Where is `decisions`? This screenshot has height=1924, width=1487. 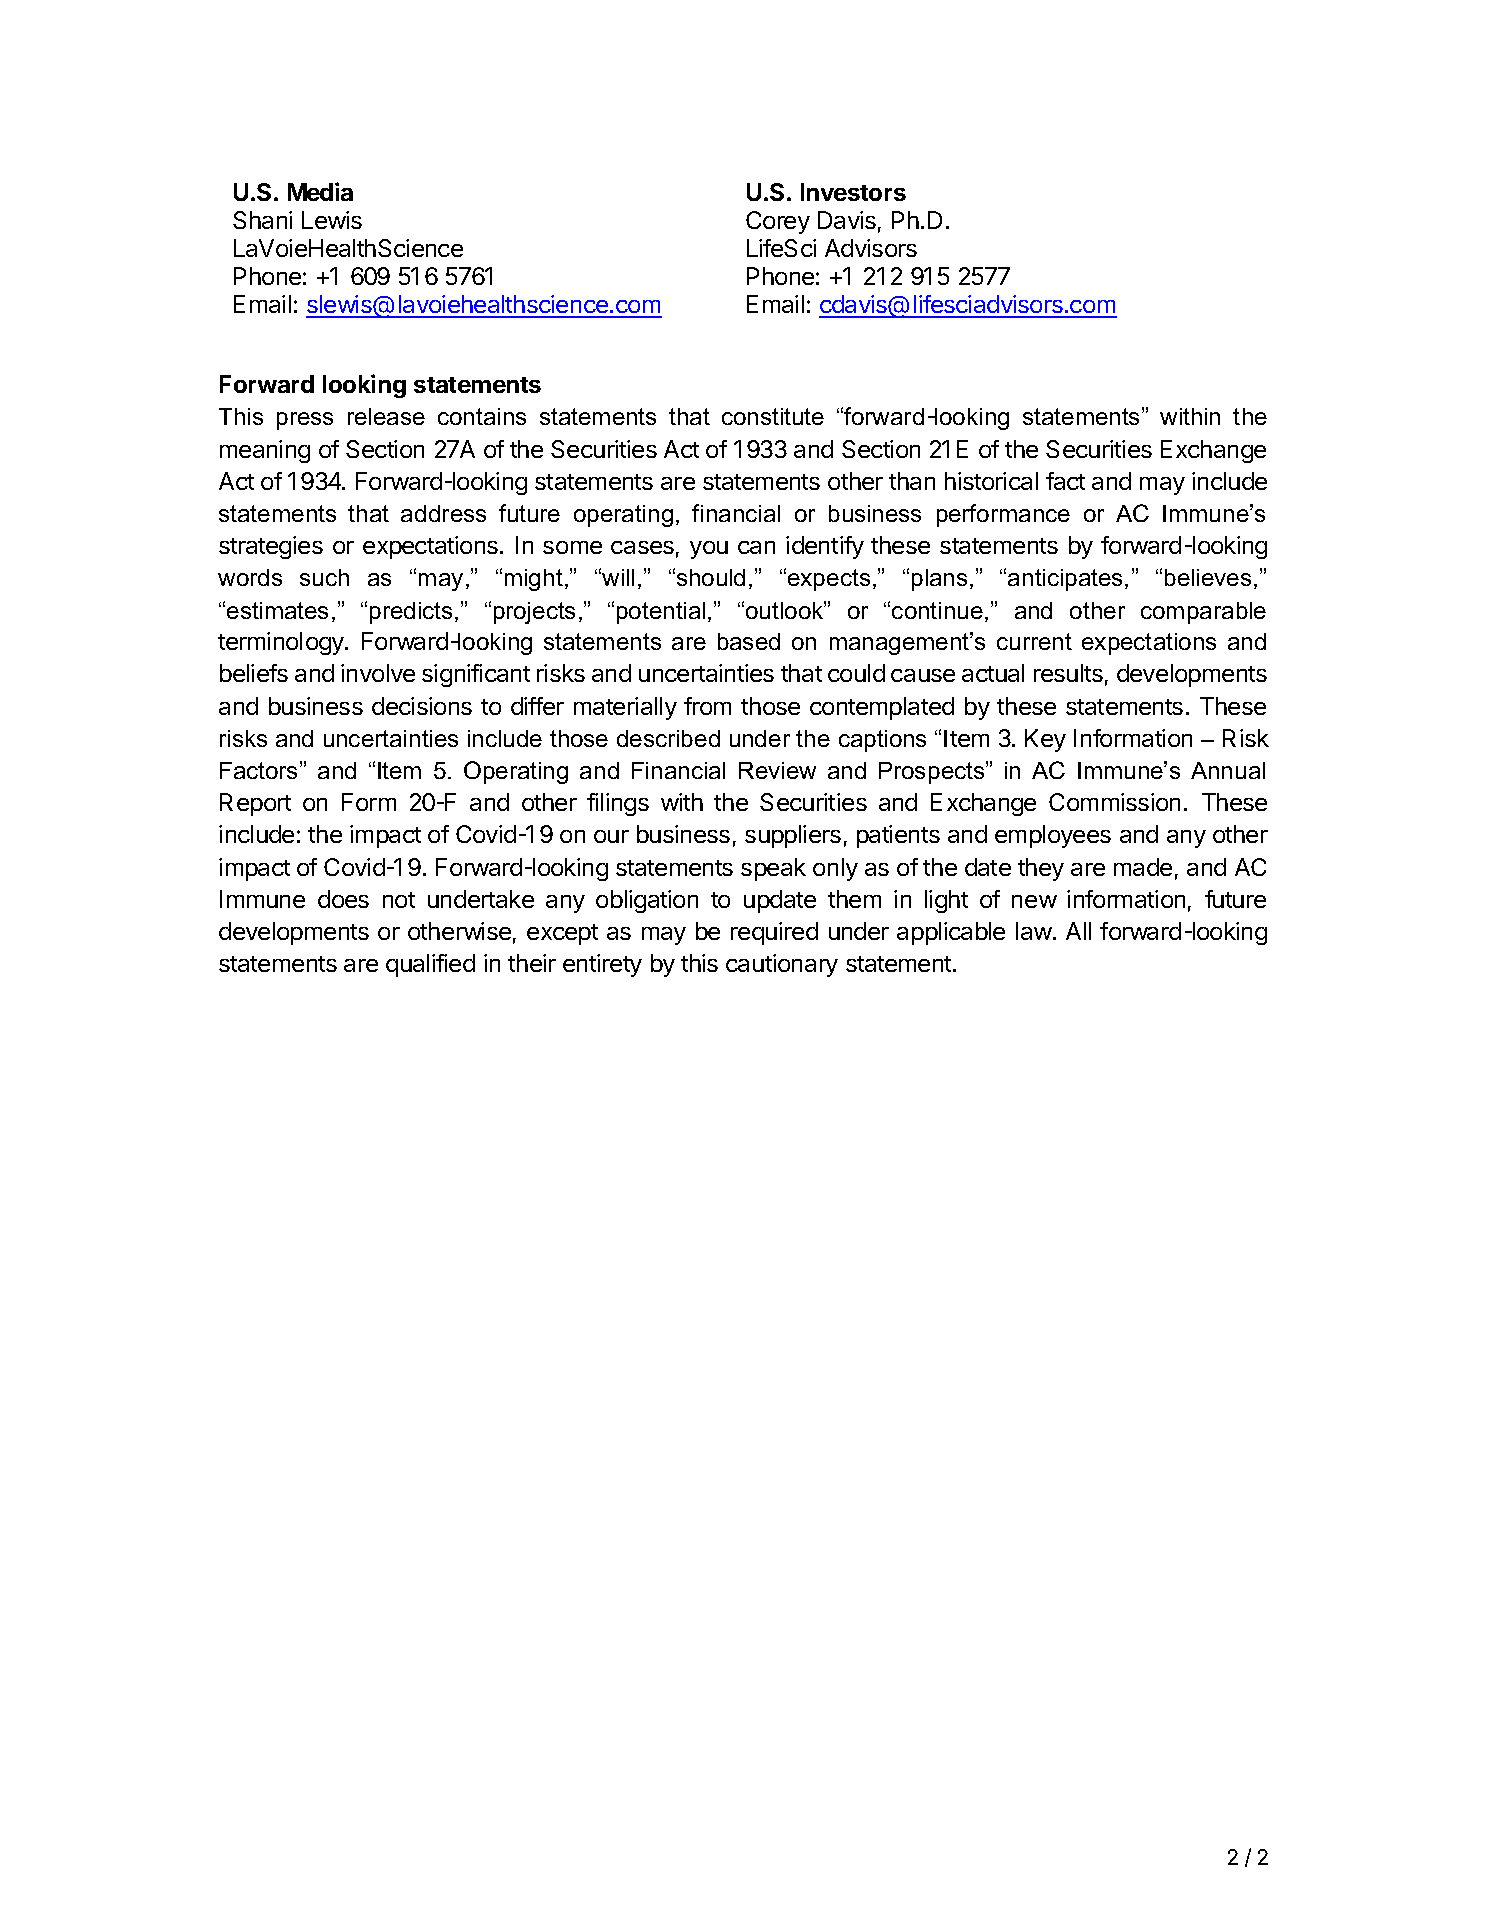 decisions is located at coordinates (422, 706).
